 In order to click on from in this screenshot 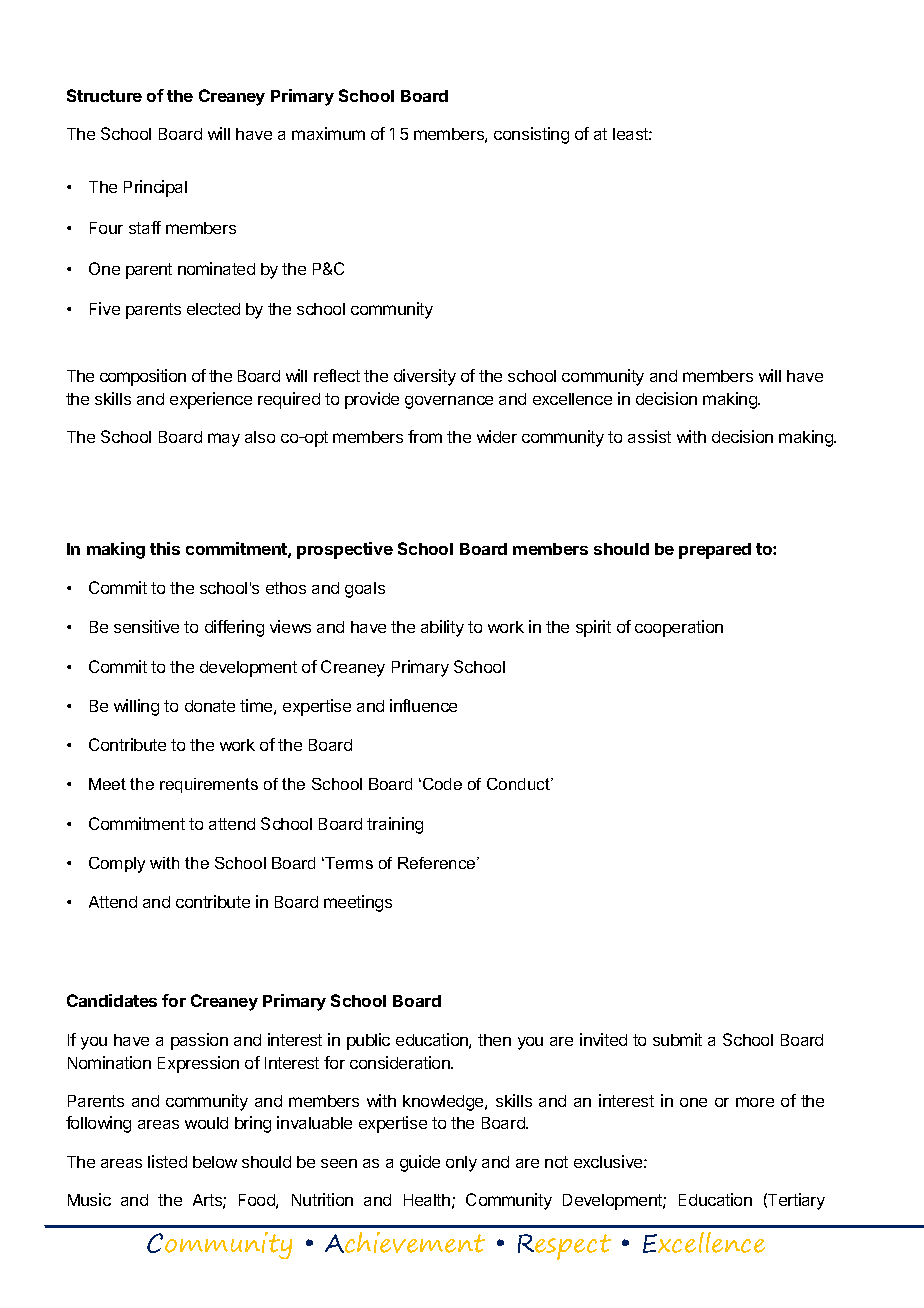, I will do `click(425, 436)`.
